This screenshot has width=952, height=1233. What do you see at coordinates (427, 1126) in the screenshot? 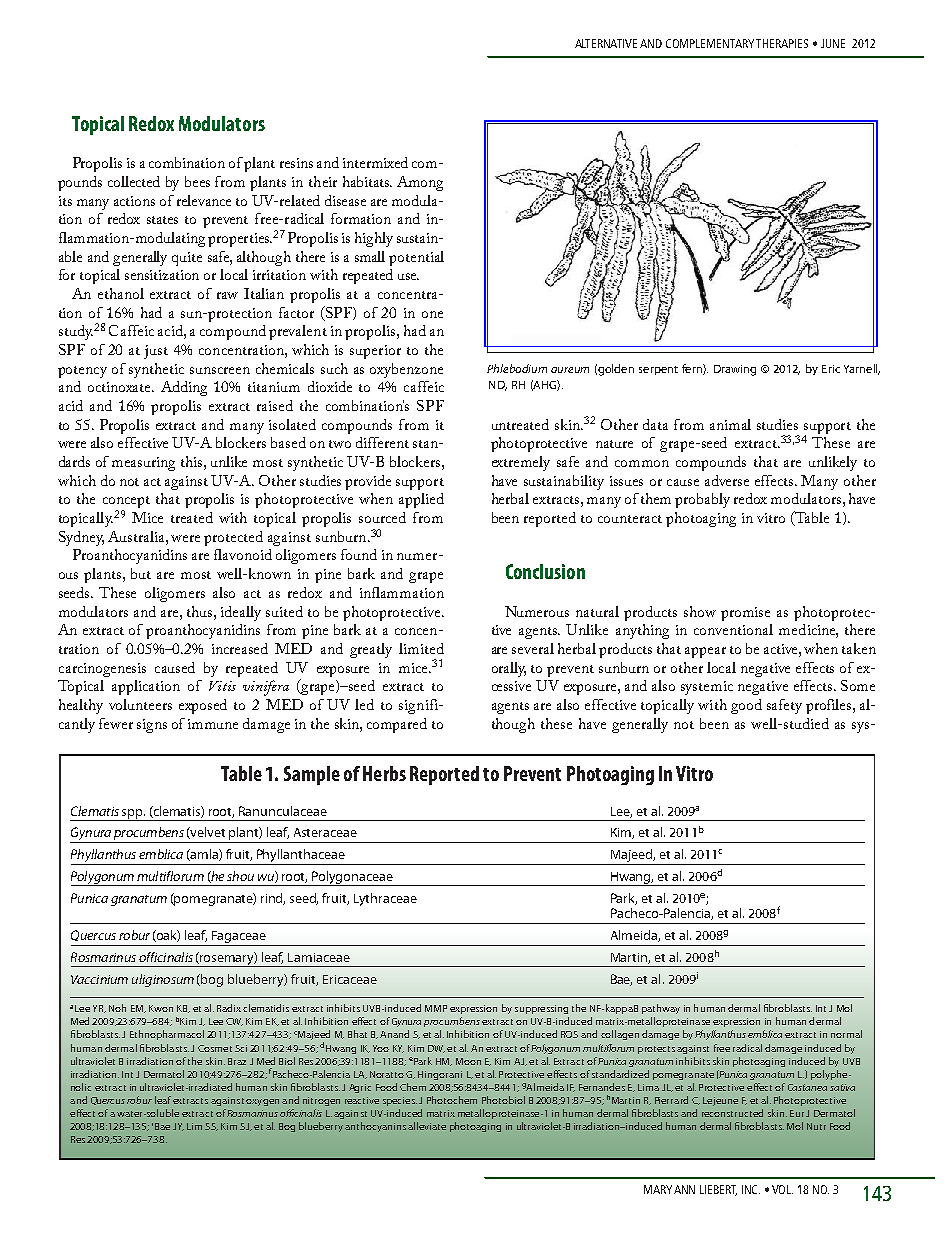
I see `alleviate` at bounding box center [427, 1126].
